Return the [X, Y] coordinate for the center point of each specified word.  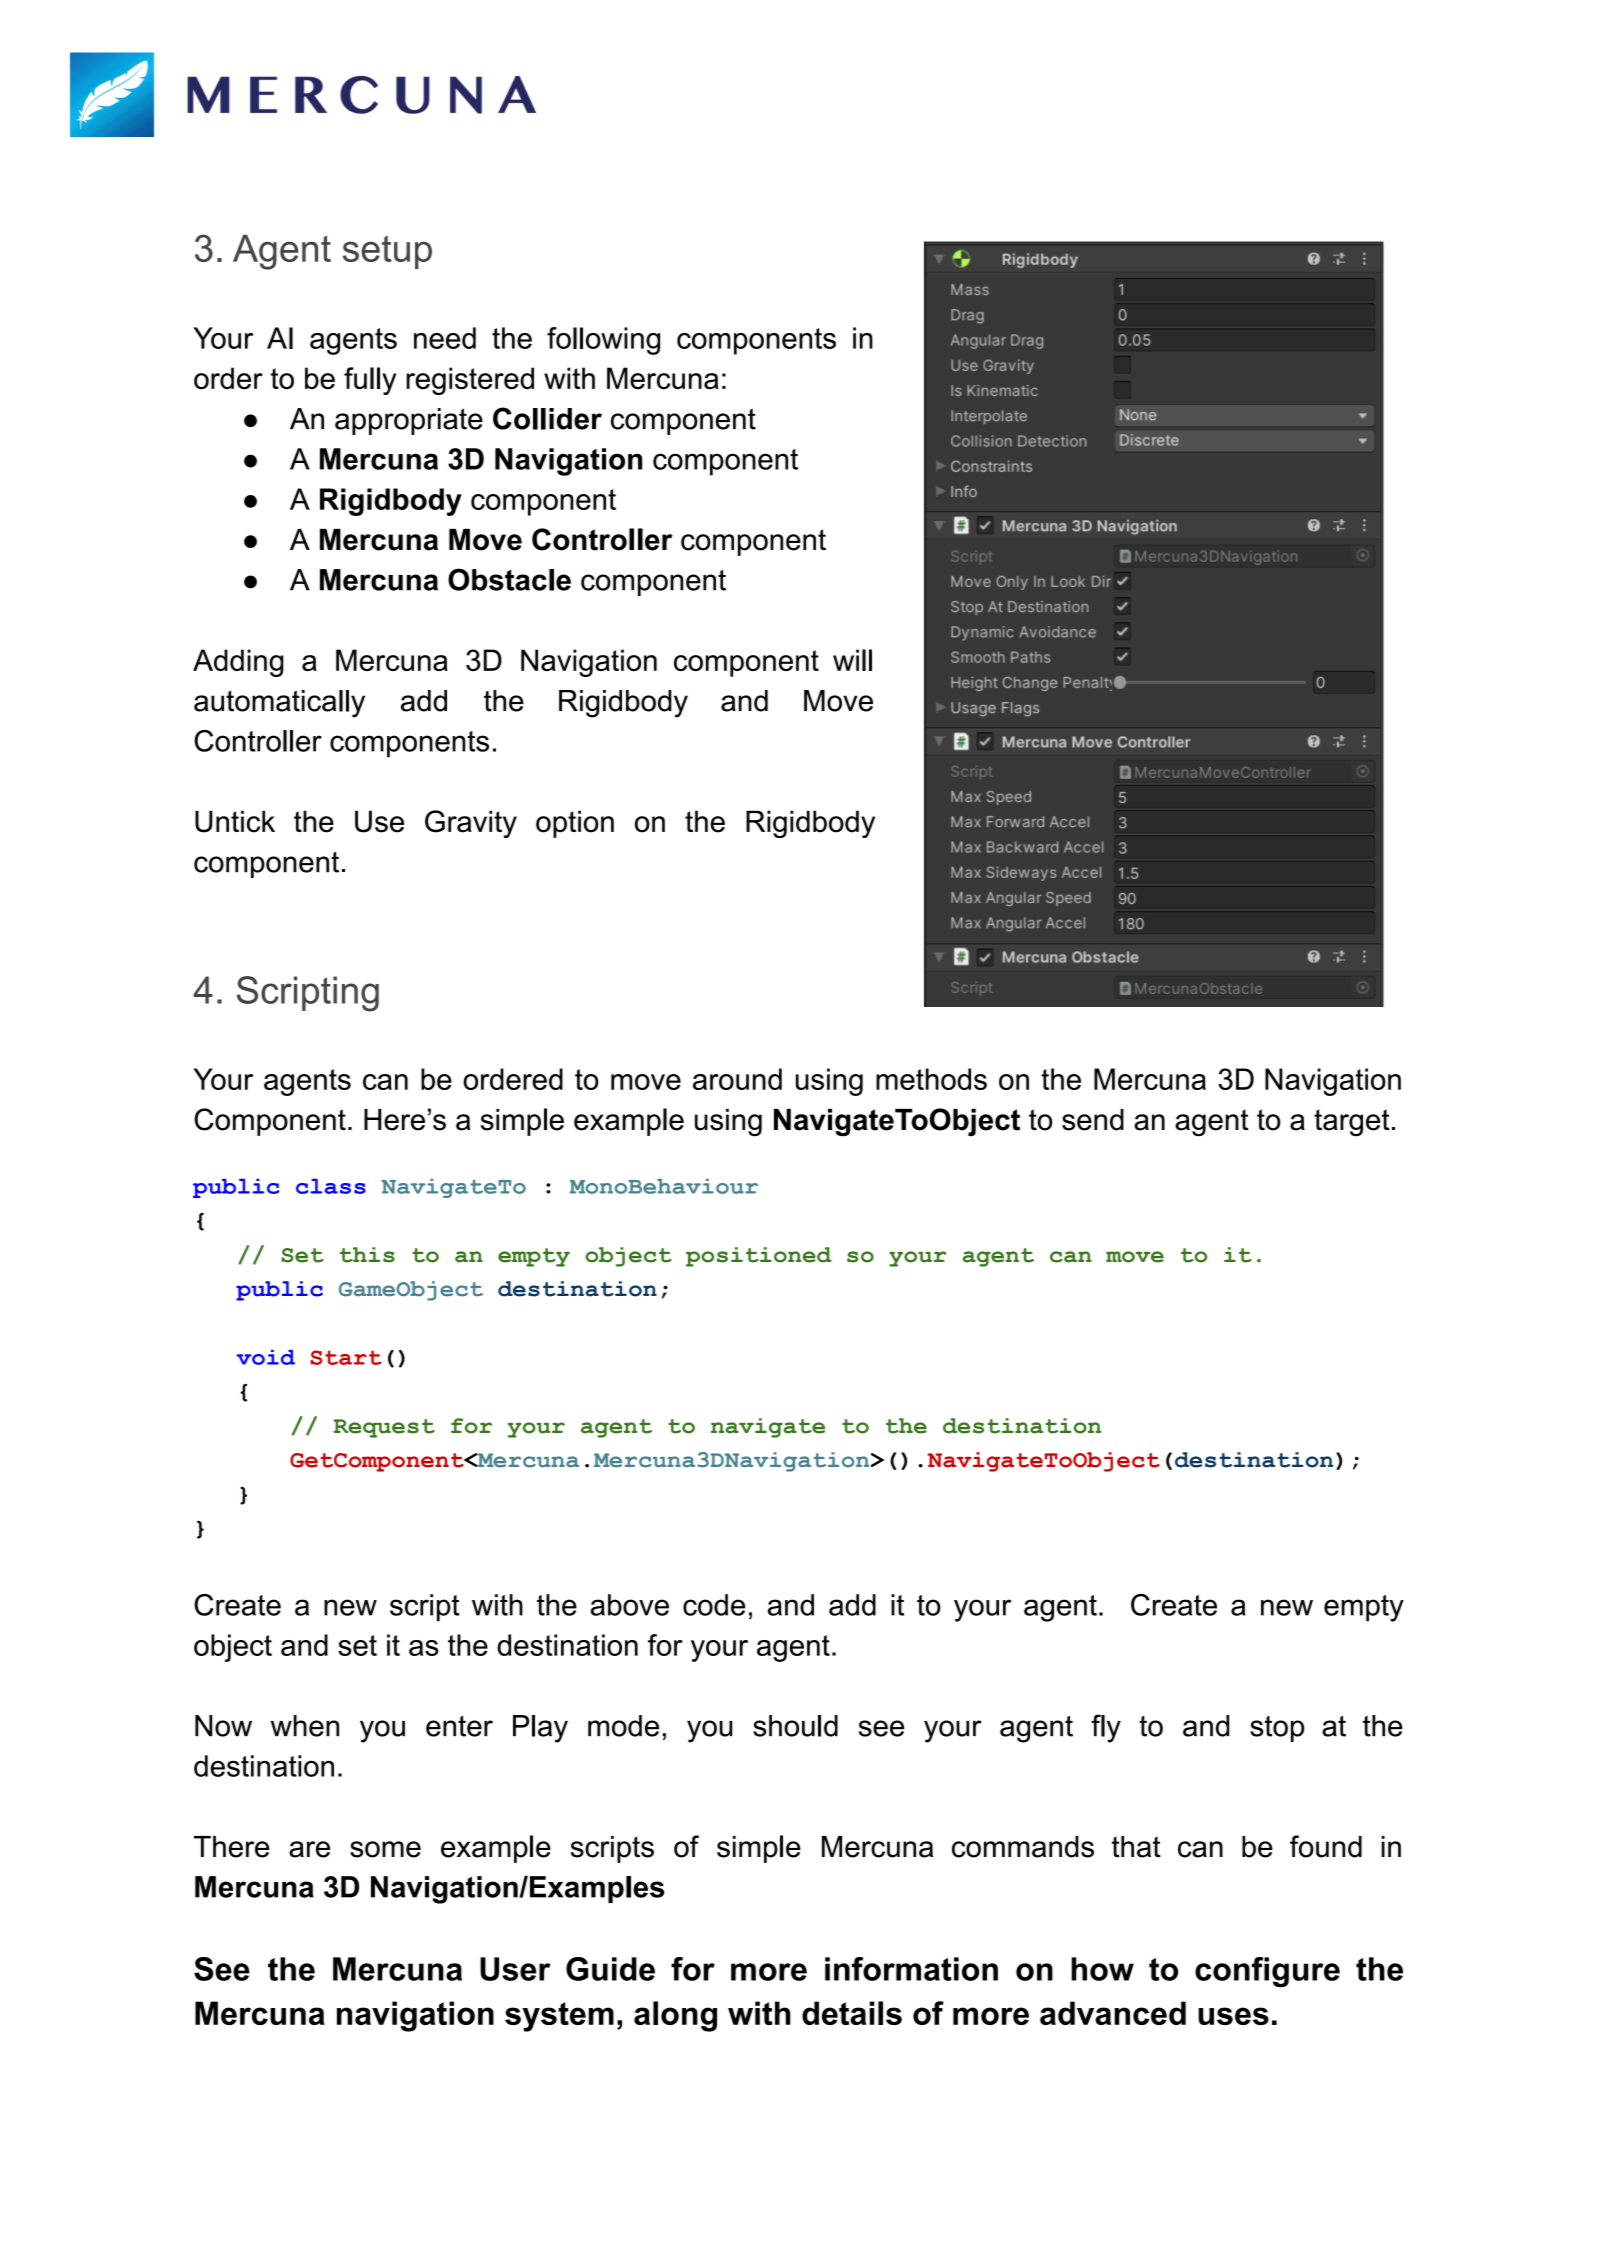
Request [384, 1428]
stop [1277, 1729]
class [331, 1186]
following [603, 341]
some [385, 1849]
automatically [279, 704]
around [737, 1079]
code [714, 1605]
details [852, 2013]
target [1352, 1123]
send [1093, 1120]
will [852, 660]
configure [1267, 1972]
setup [387, 252]
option [575, 824]
